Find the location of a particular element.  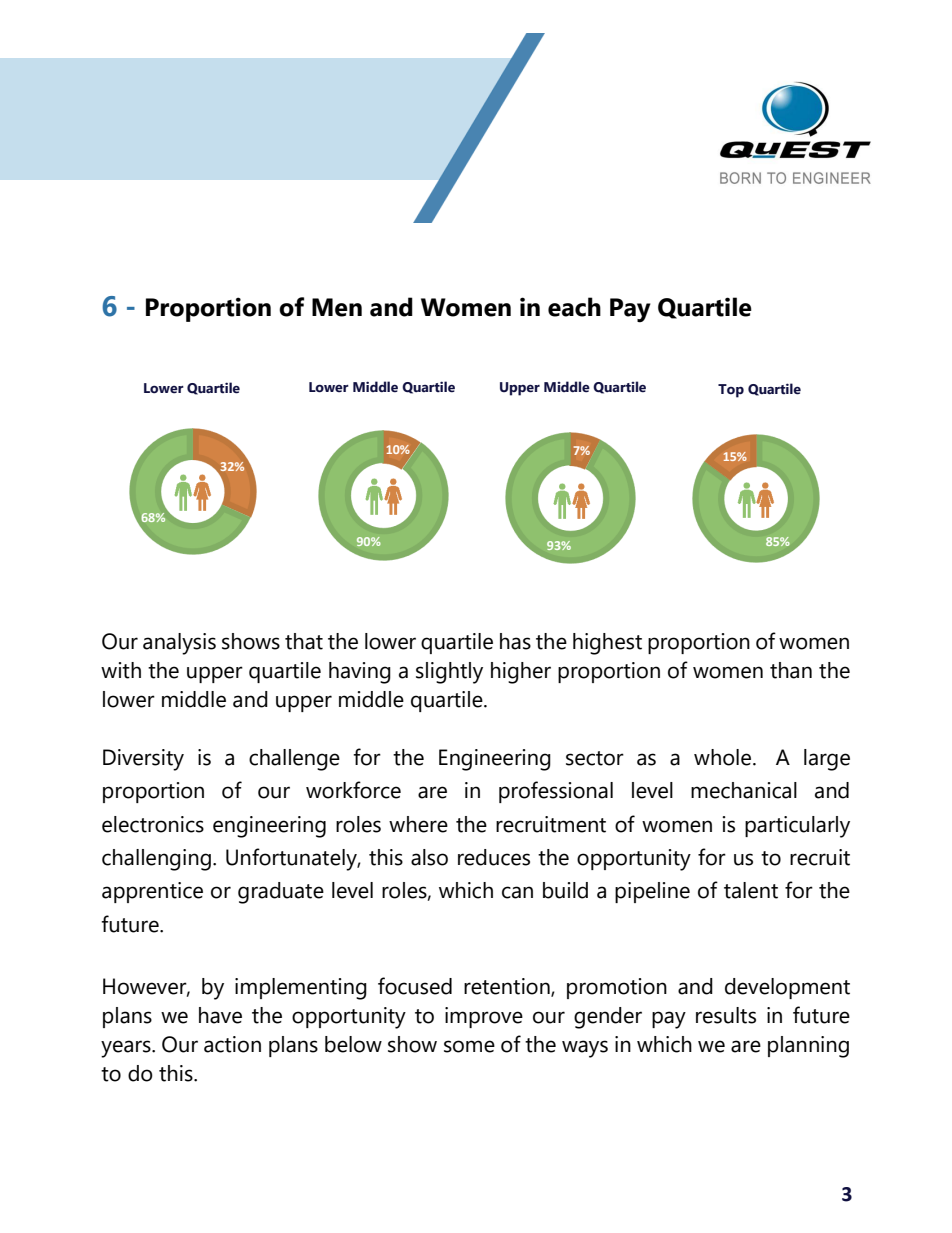

higher is located at coordinates (521, 673).
